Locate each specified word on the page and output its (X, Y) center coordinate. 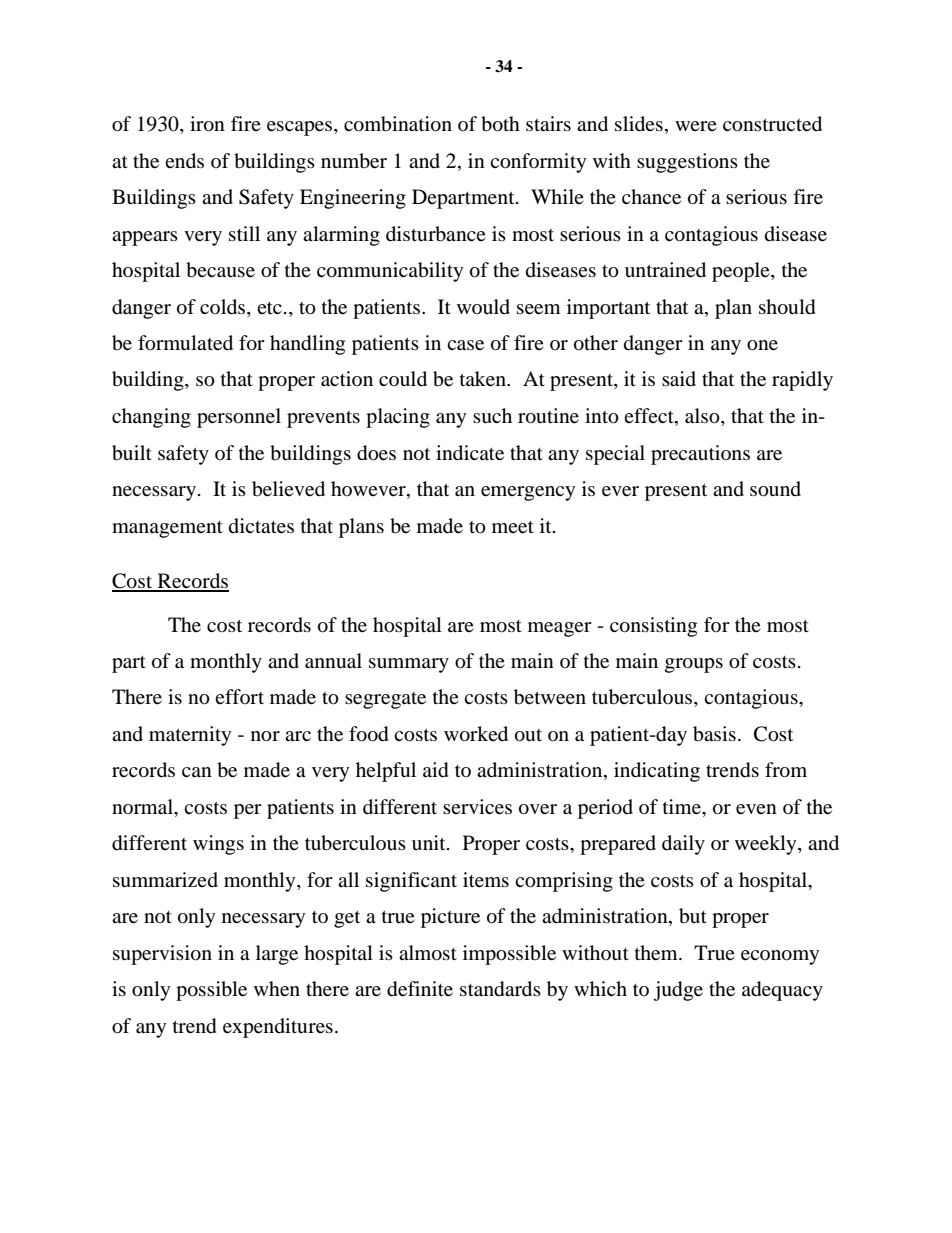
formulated (185, 343)
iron (207, 124)
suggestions (687, 163)
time (683, 807)
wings (218, 845)
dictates (261, 526)
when (277, 989)
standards (500, 989)
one (762, 345)
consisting (653, 627)
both (500, 124)
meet (513, 527)
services (477, 807)
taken (484, 379)
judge (678, 991)
